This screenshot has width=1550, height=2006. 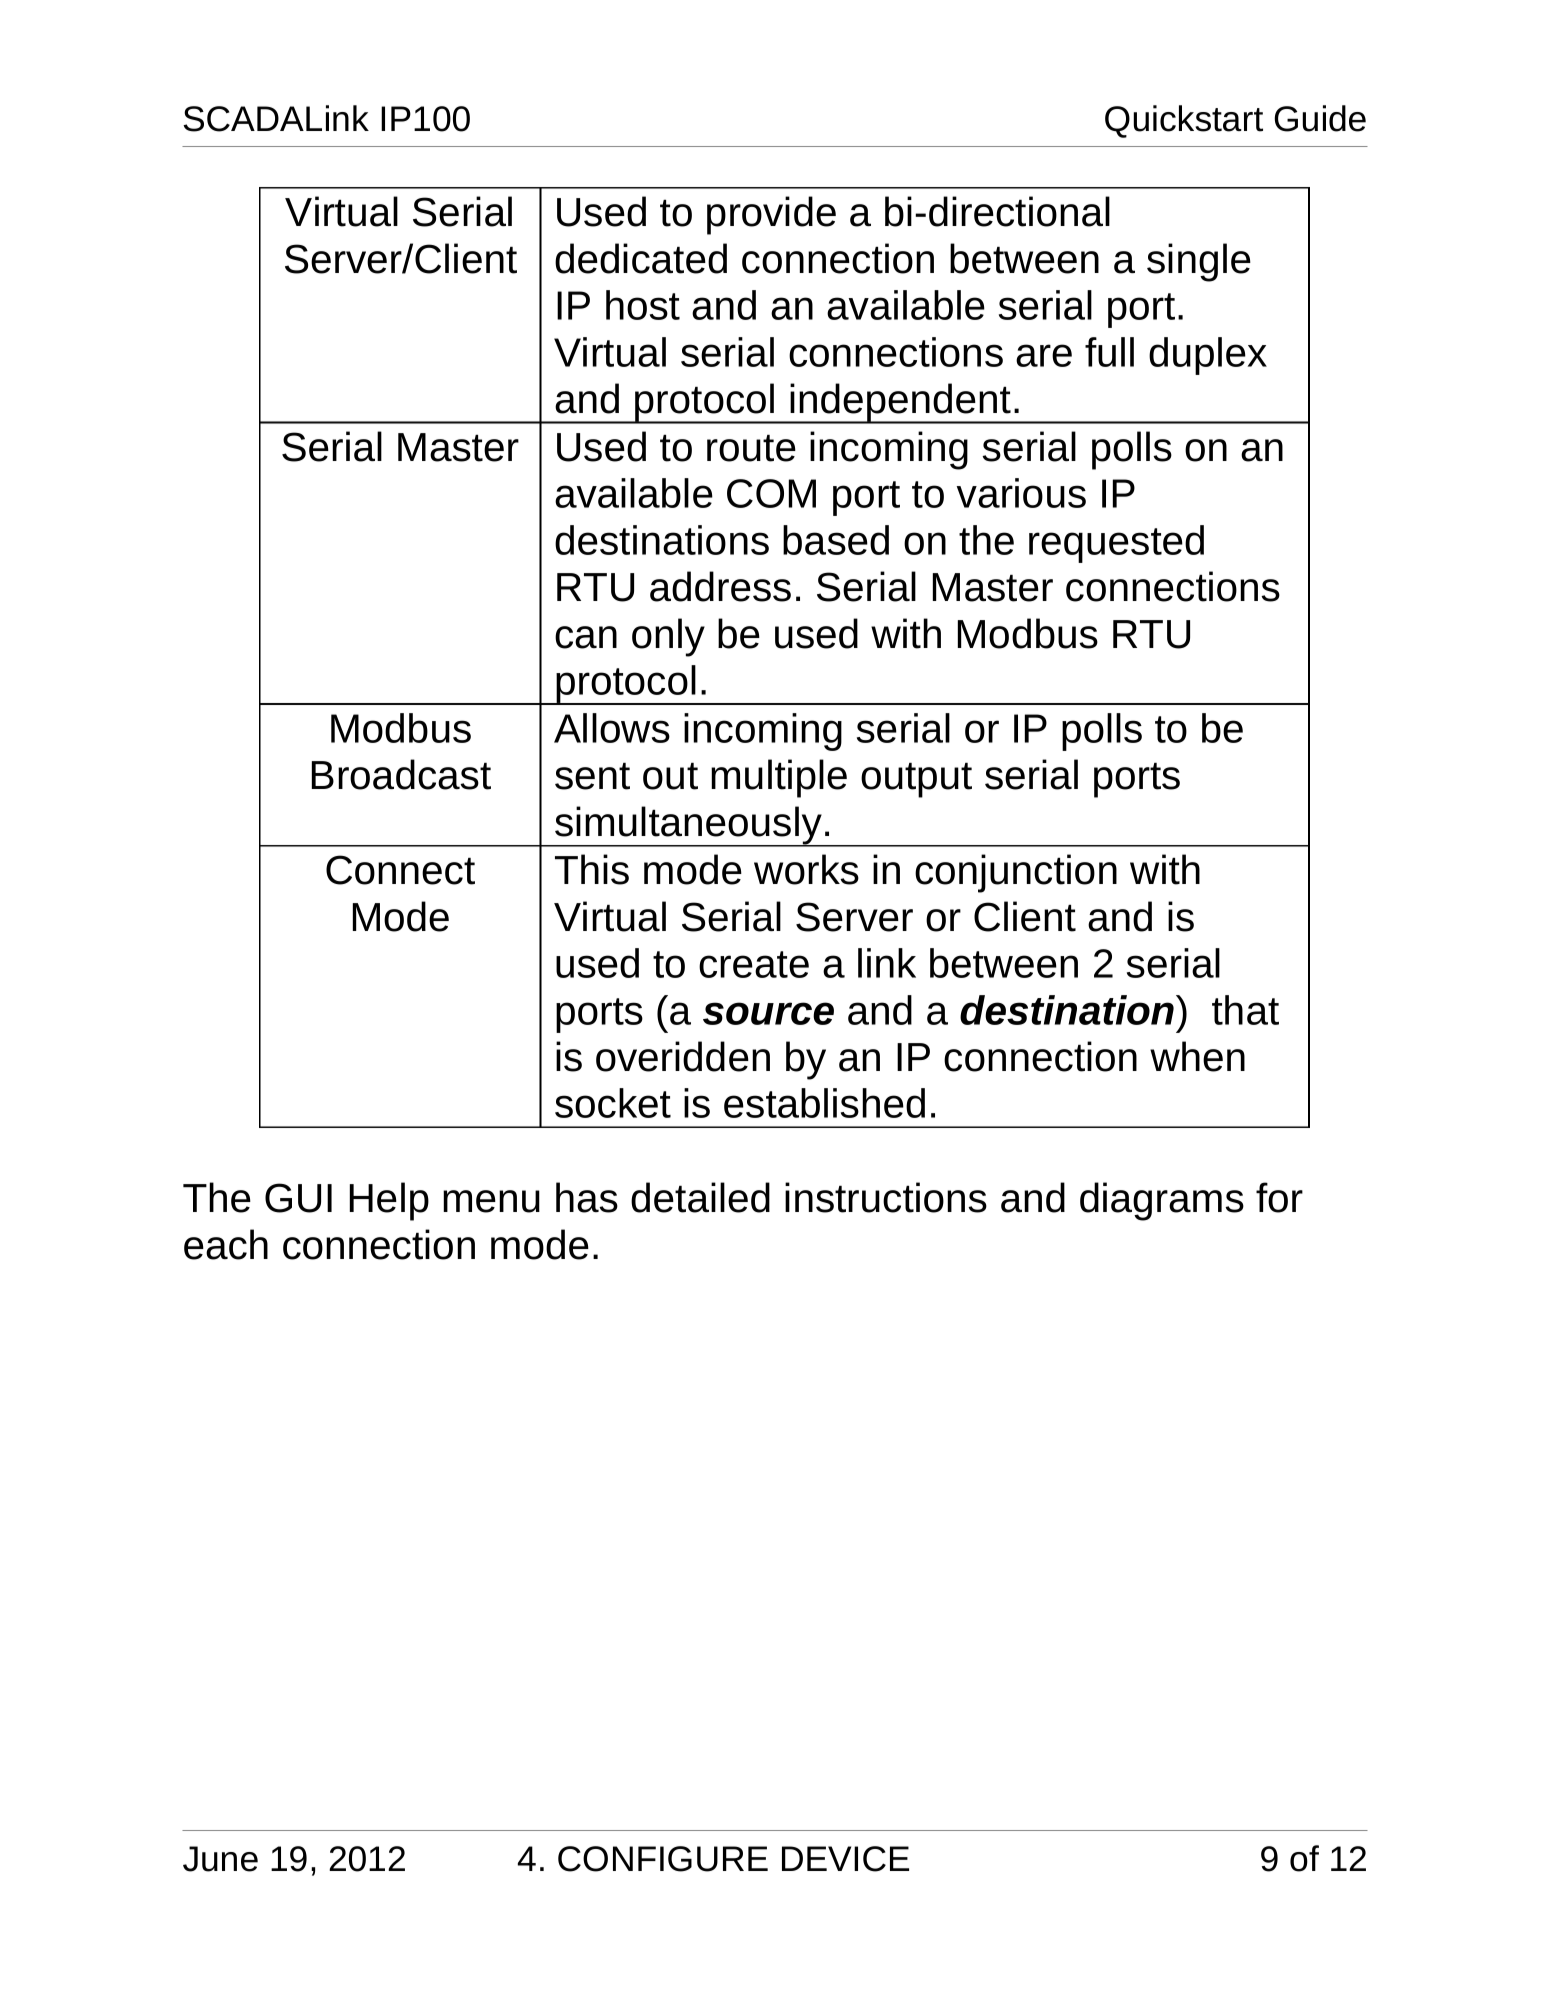 What do you see at coordinates (768, 1013) in the screenshot?
I see `source` at bounding box center [768, 1013].
